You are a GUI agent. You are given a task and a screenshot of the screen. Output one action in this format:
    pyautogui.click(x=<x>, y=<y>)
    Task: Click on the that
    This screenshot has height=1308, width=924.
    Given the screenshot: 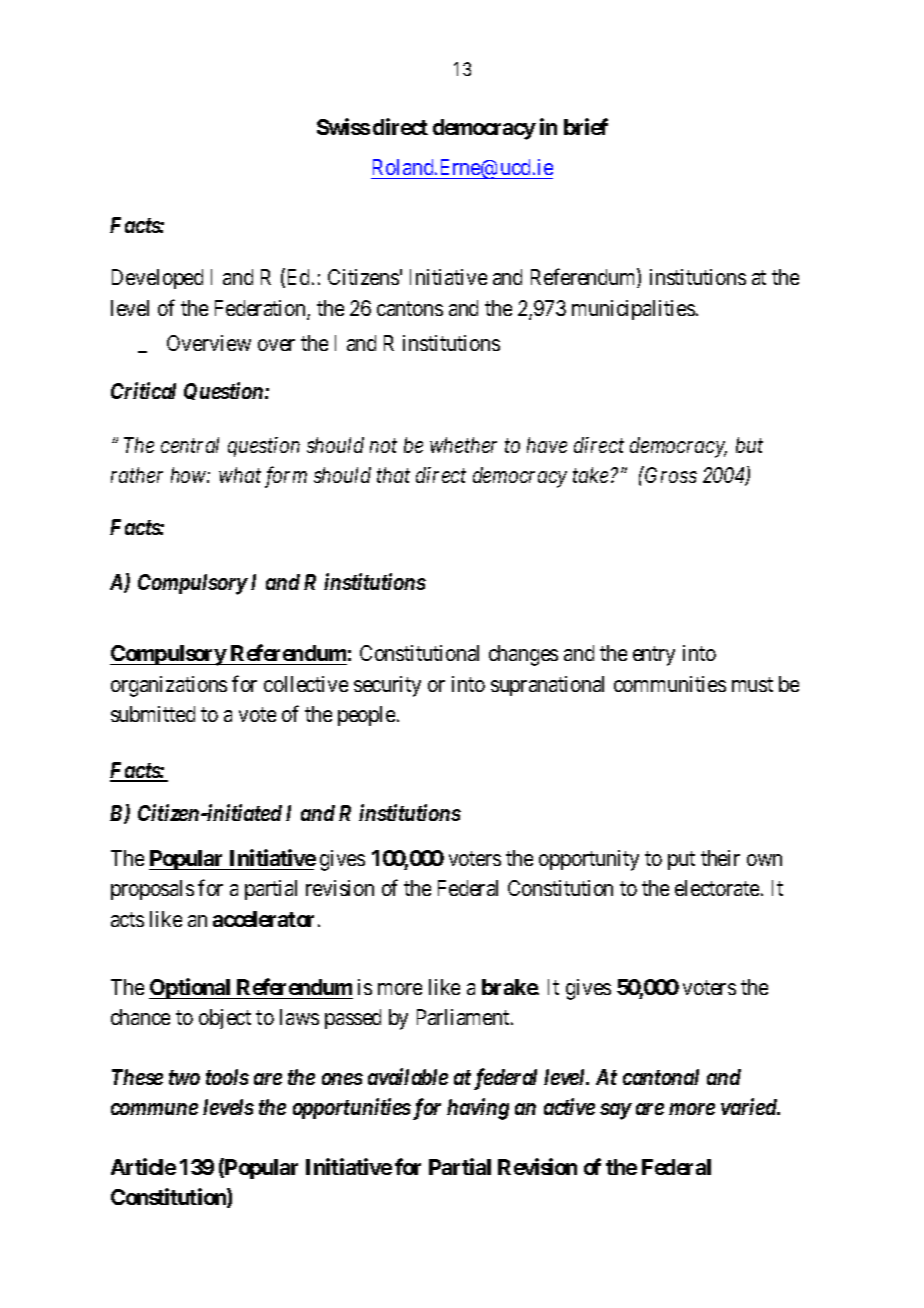 What is the action you would take?
    pyautogui.click(x=393, y=475)
